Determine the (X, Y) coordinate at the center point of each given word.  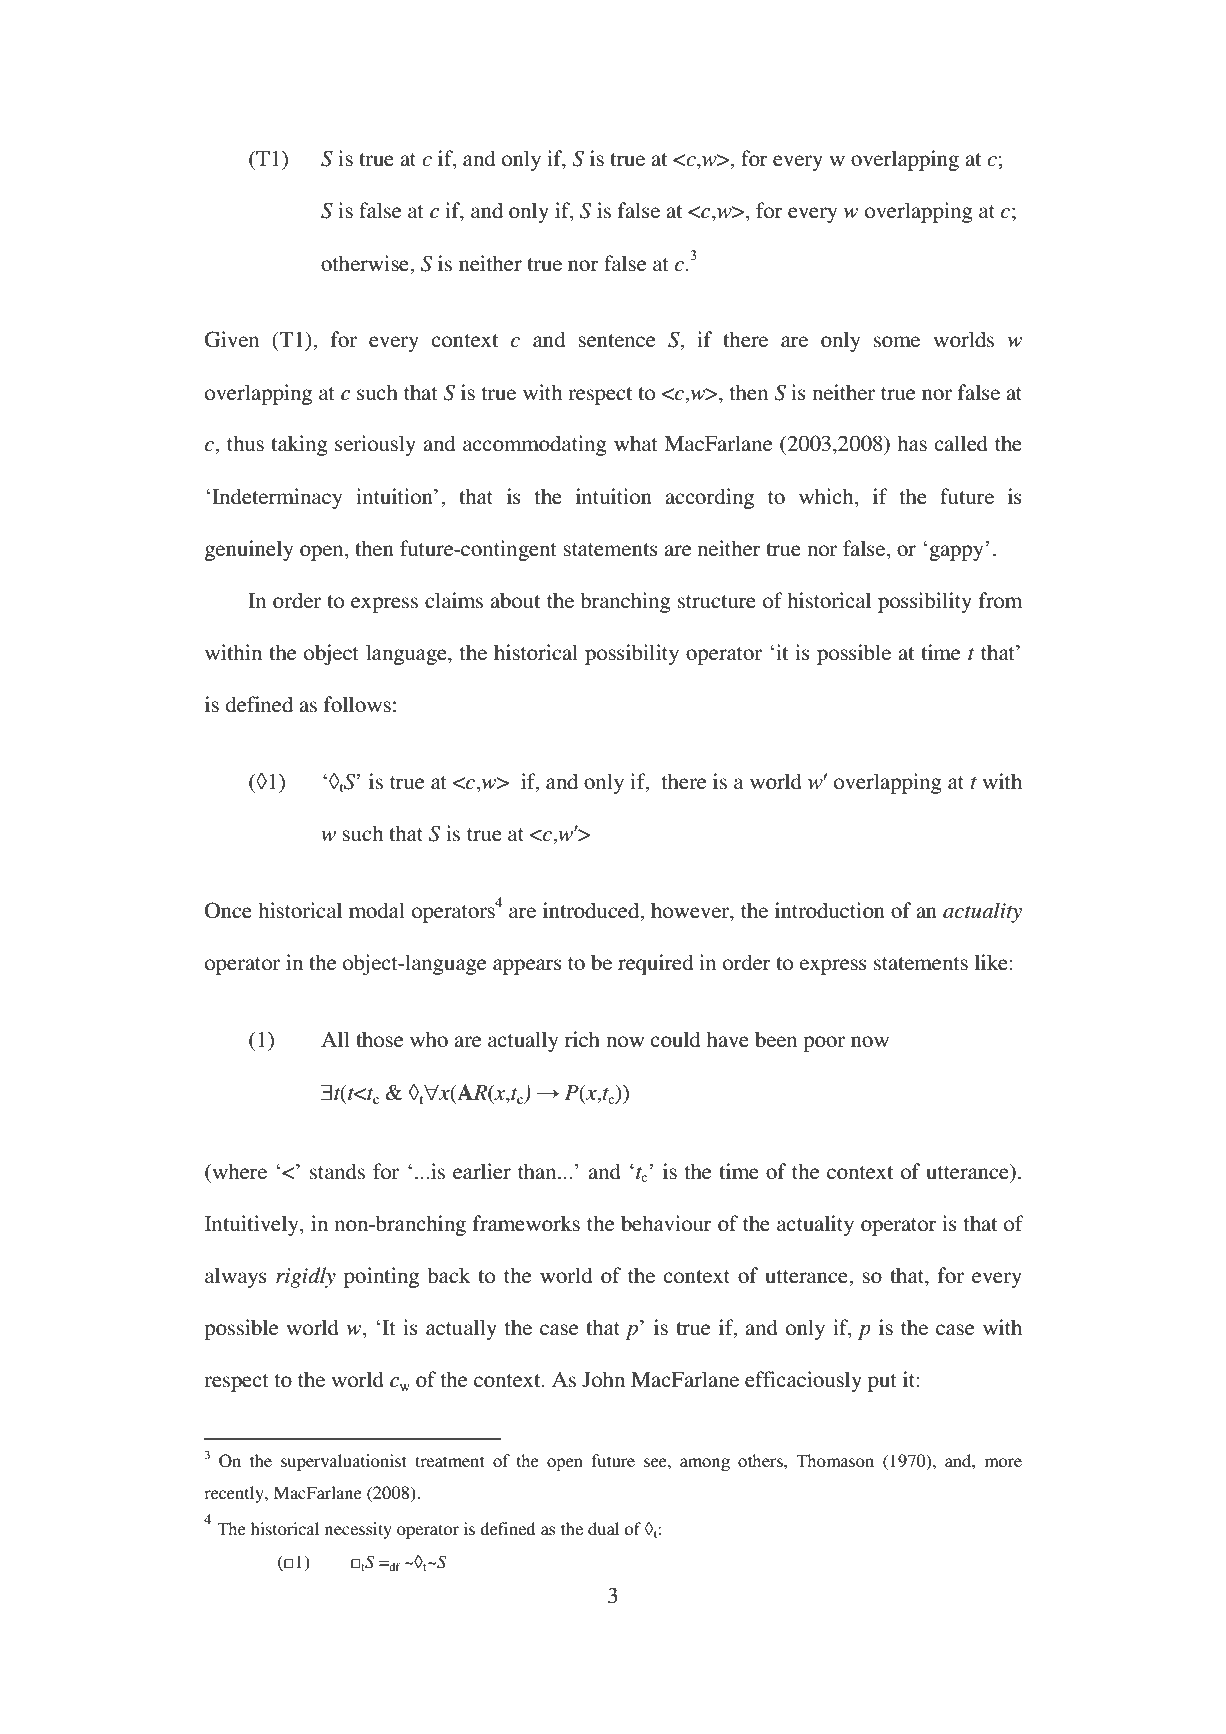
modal (377, 910)
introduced (592, 910)
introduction (830, 910)
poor (824, 1044)
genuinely (249, 550)
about (515, 600)
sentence (616, 341)
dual (603, 1528)
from (1000, 600)
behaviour (666, 1223)
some (897, 342)
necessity (358, 1530)
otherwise (366, 263)
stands (337, 1171)
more (1003, 1462)
